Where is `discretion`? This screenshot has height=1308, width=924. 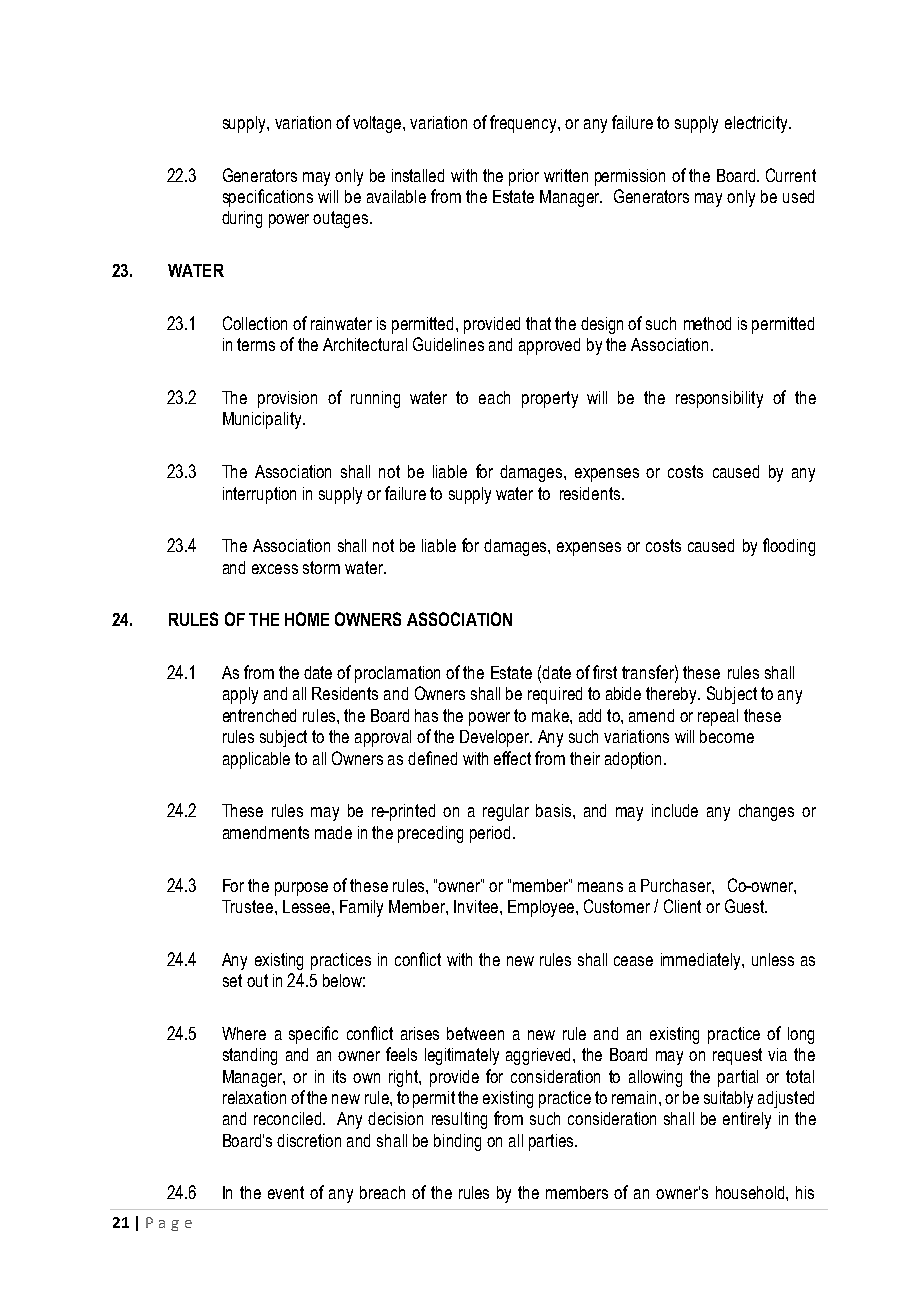
discretion is located at coordinates (309, 1140).
